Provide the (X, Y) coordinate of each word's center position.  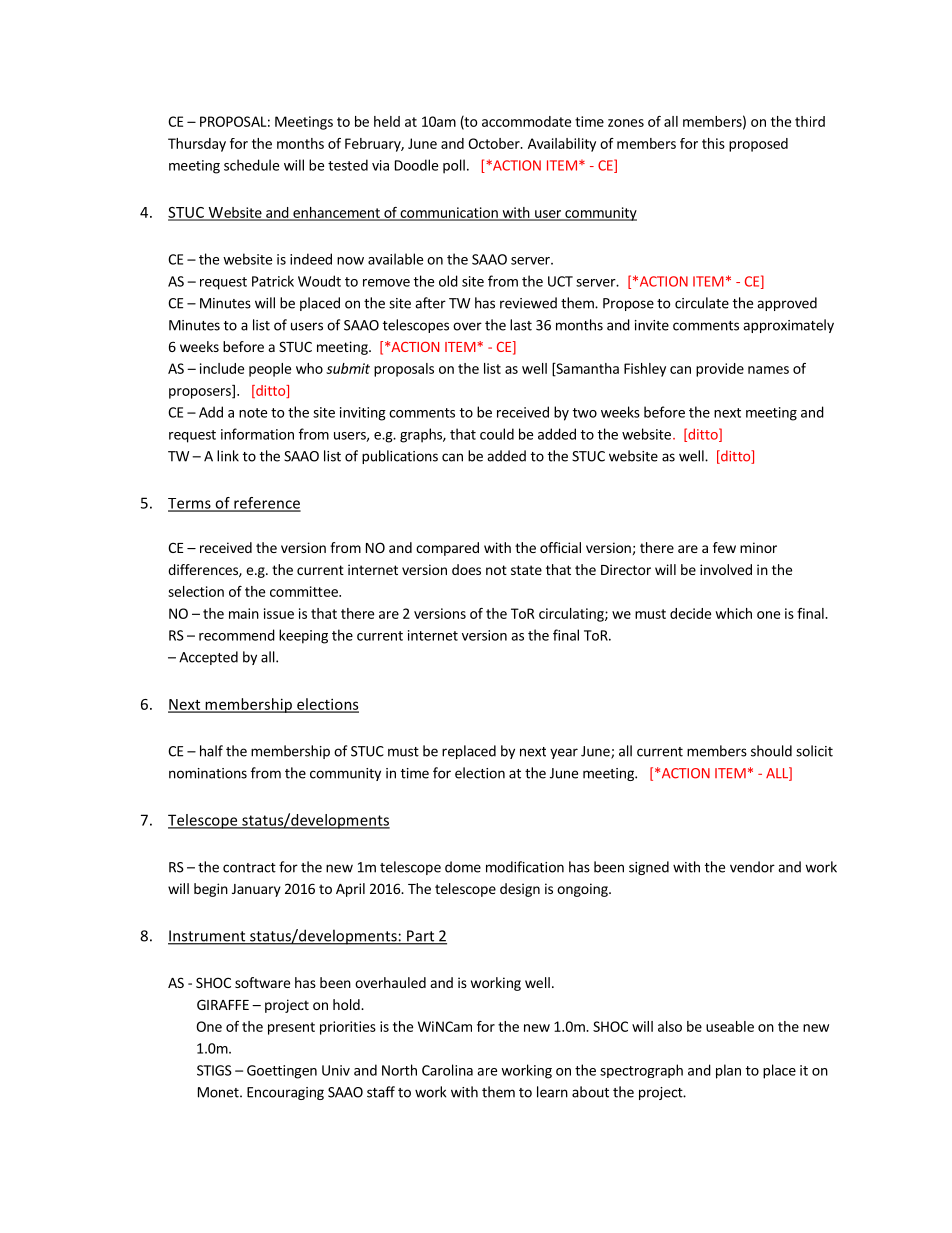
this (713, 143)
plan (728, 1071)
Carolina (447, 1070)
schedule (251, 165)
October (495, 143)
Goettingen (282, 1072)
